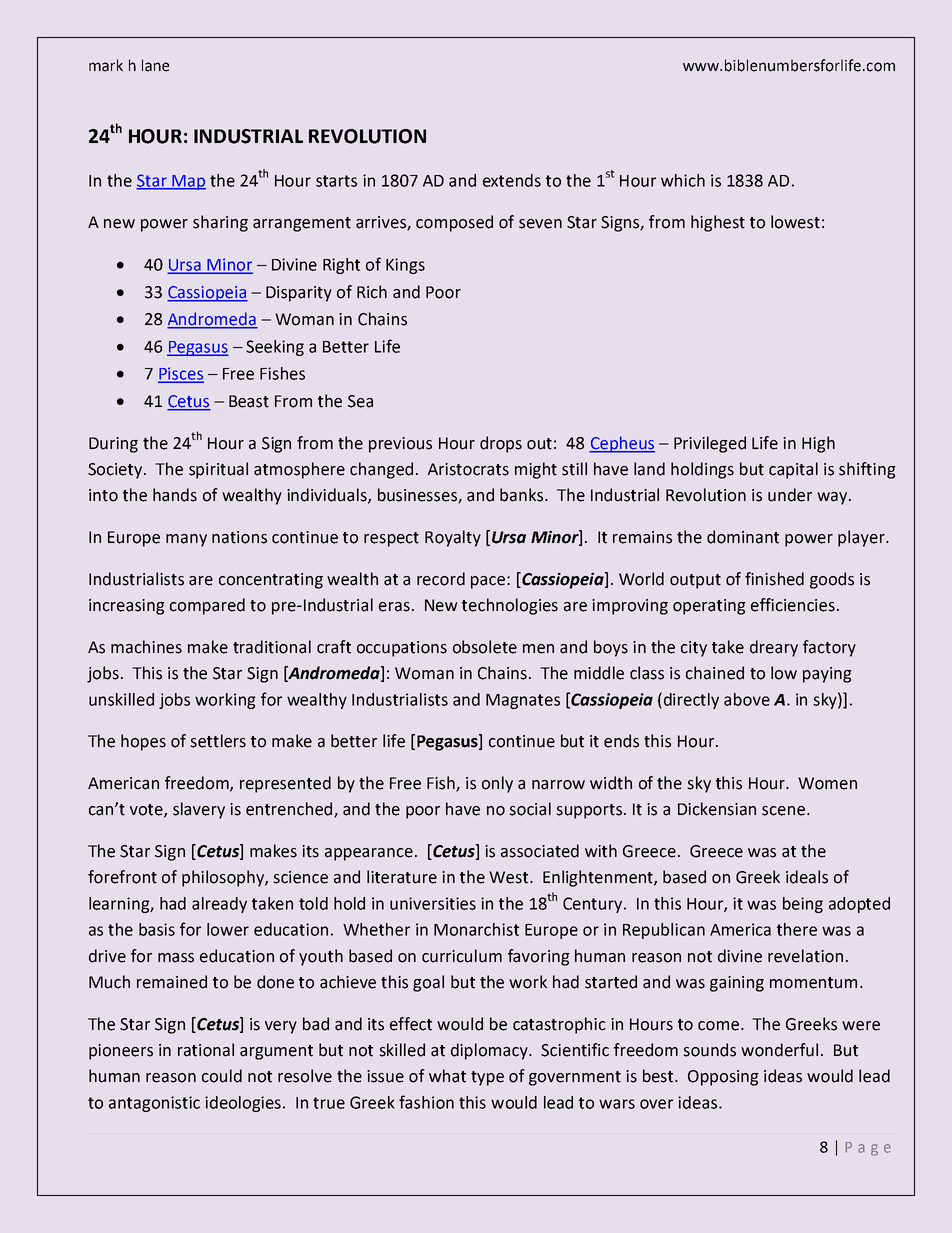  What do you see at coordinates (454, 223) in the image?
I see `composed` at bounding box center [454, 223].
